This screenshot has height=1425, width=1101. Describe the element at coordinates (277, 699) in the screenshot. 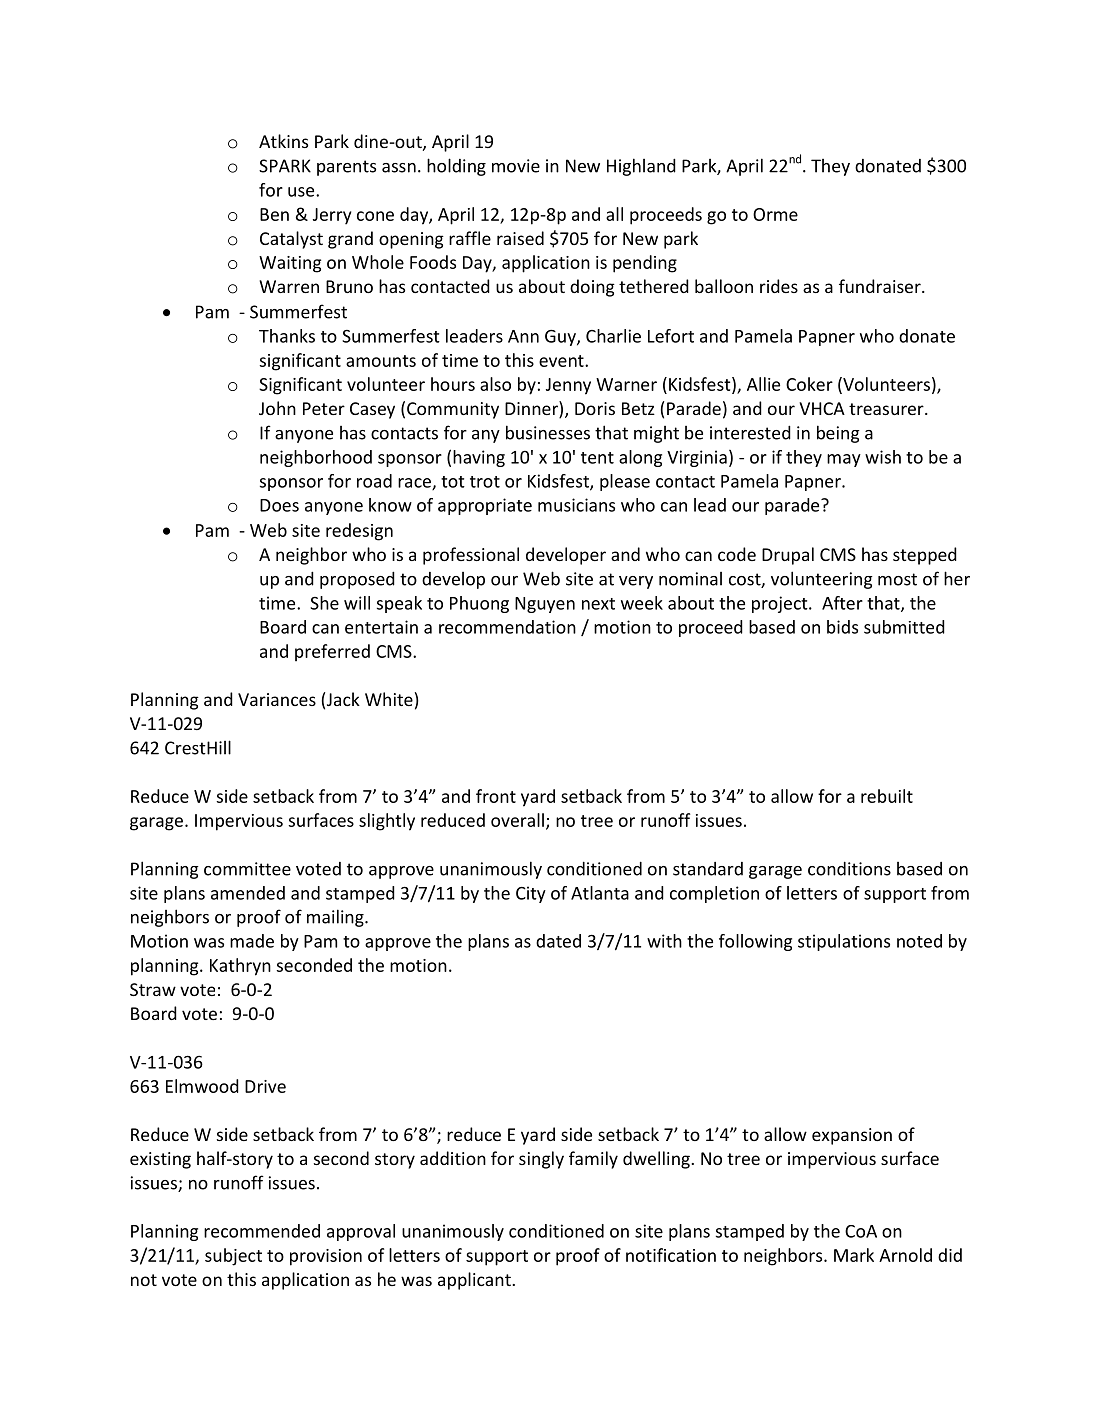

I see `Variances` at that location.
